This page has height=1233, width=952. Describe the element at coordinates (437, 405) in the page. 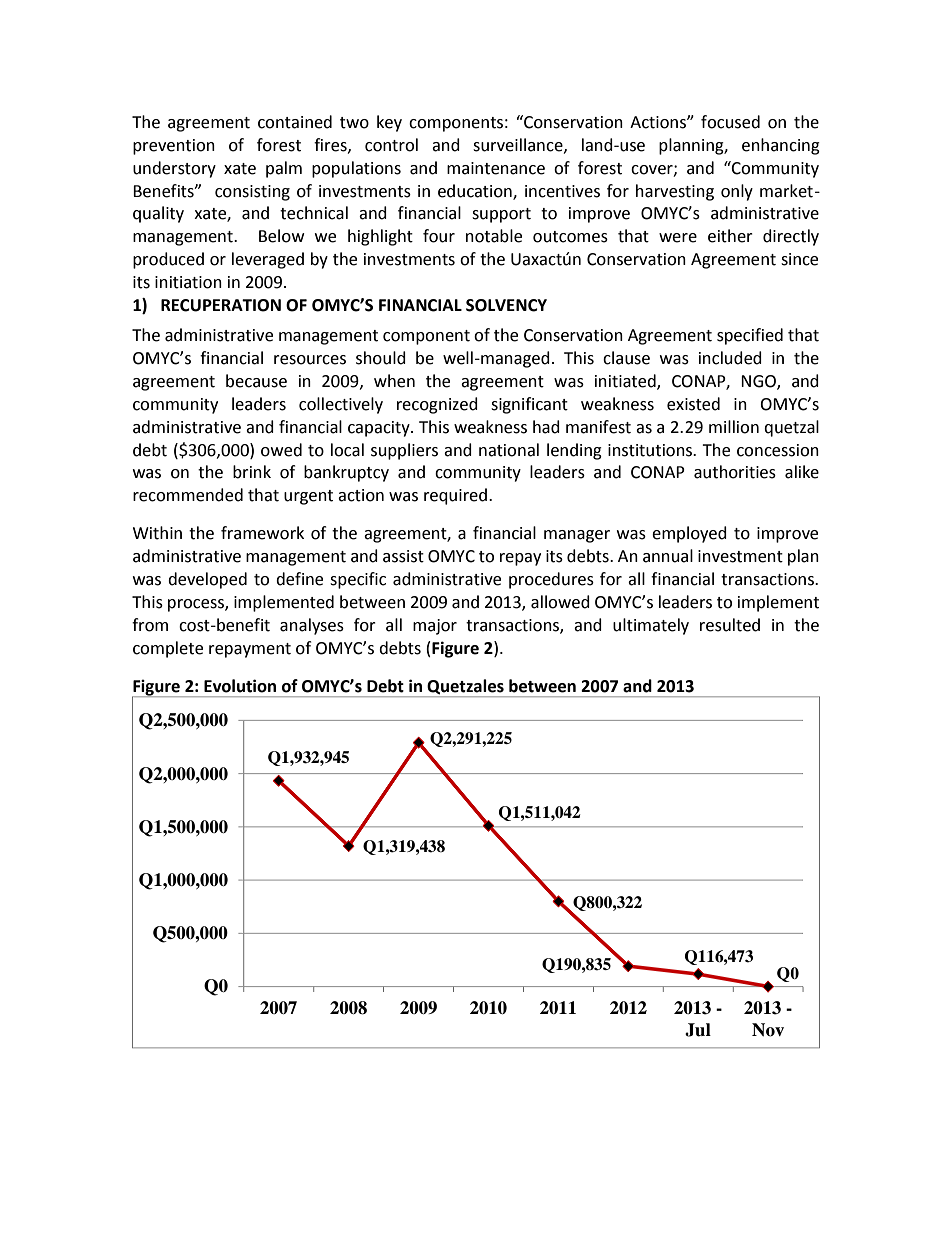

I see `recognized` at that location.
